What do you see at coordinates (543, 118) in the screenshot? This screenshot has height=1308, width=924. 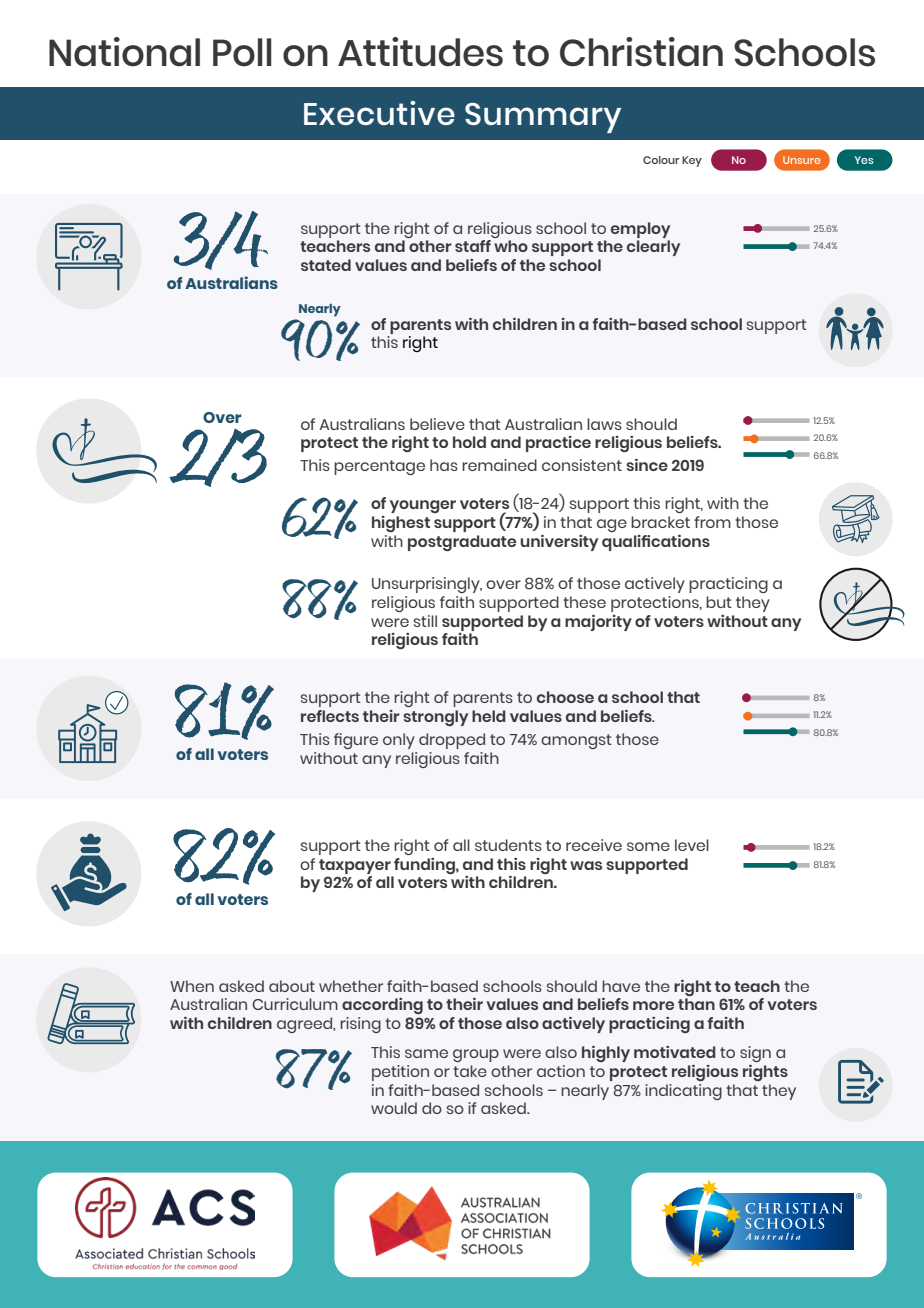 I see `Summary` at bounding box center [543, 118].
